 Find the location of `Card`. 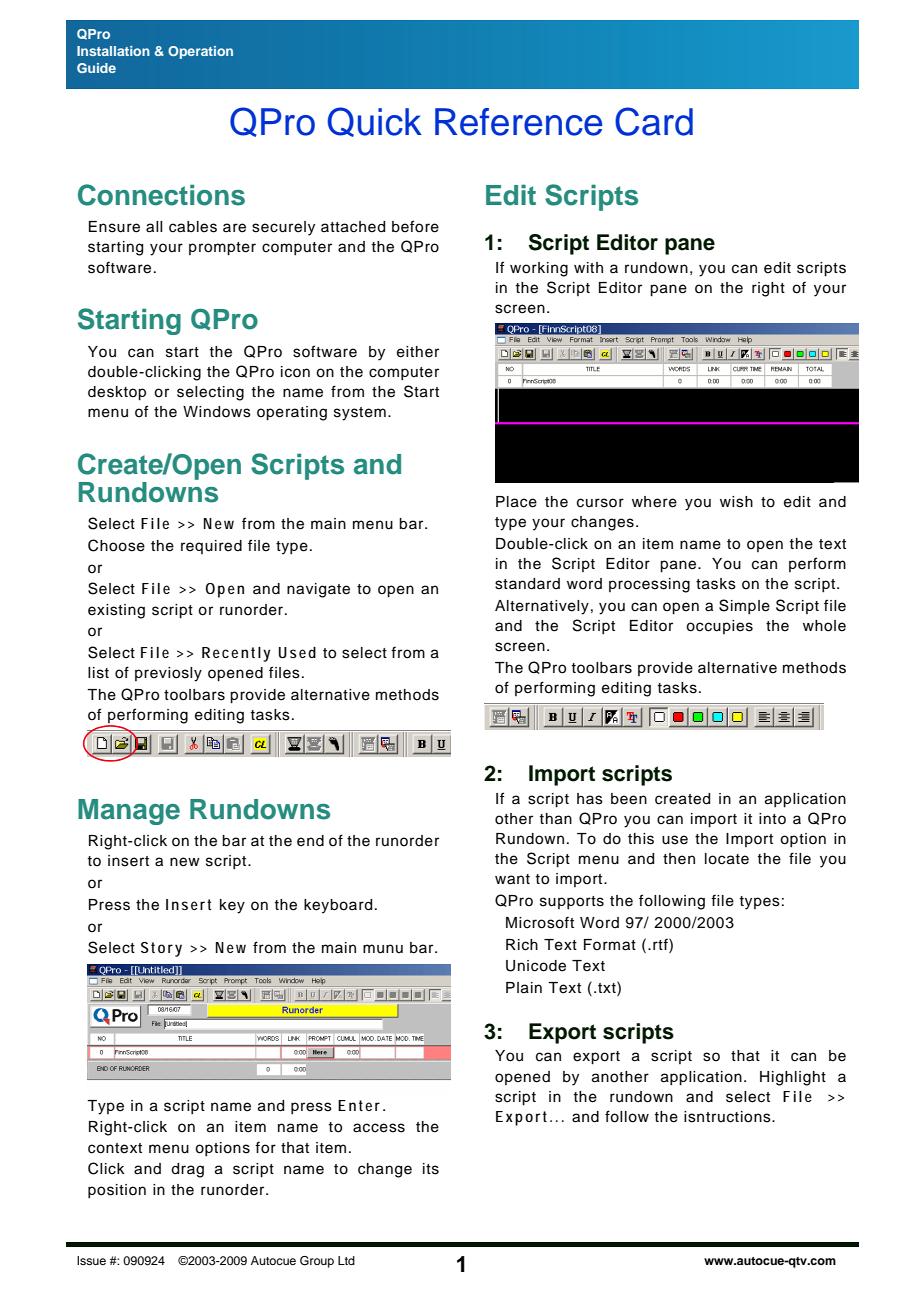

Card is located at coordinates (654, 121).
